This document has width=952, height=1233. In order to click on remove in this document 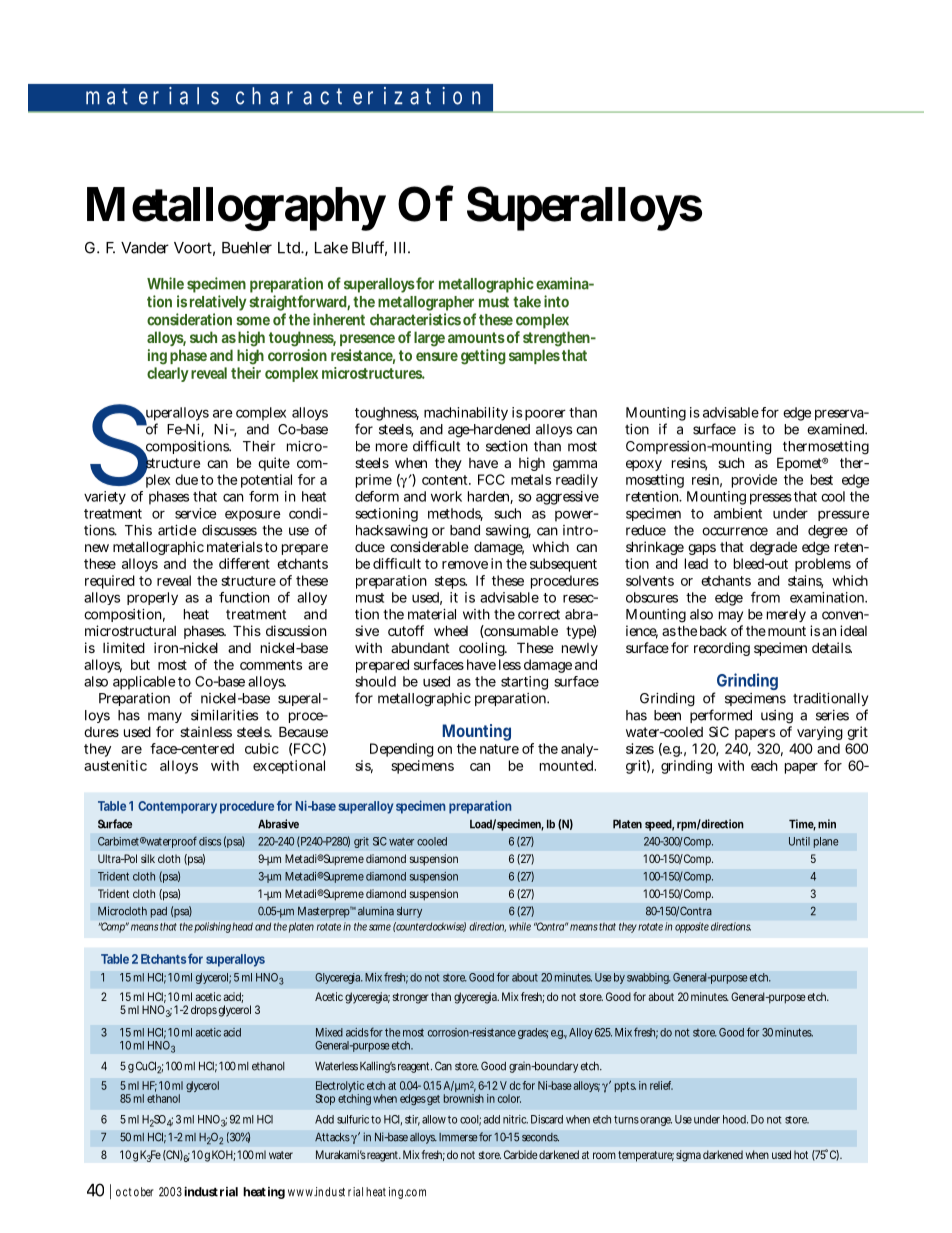, I will do `click(465, 565)`.
